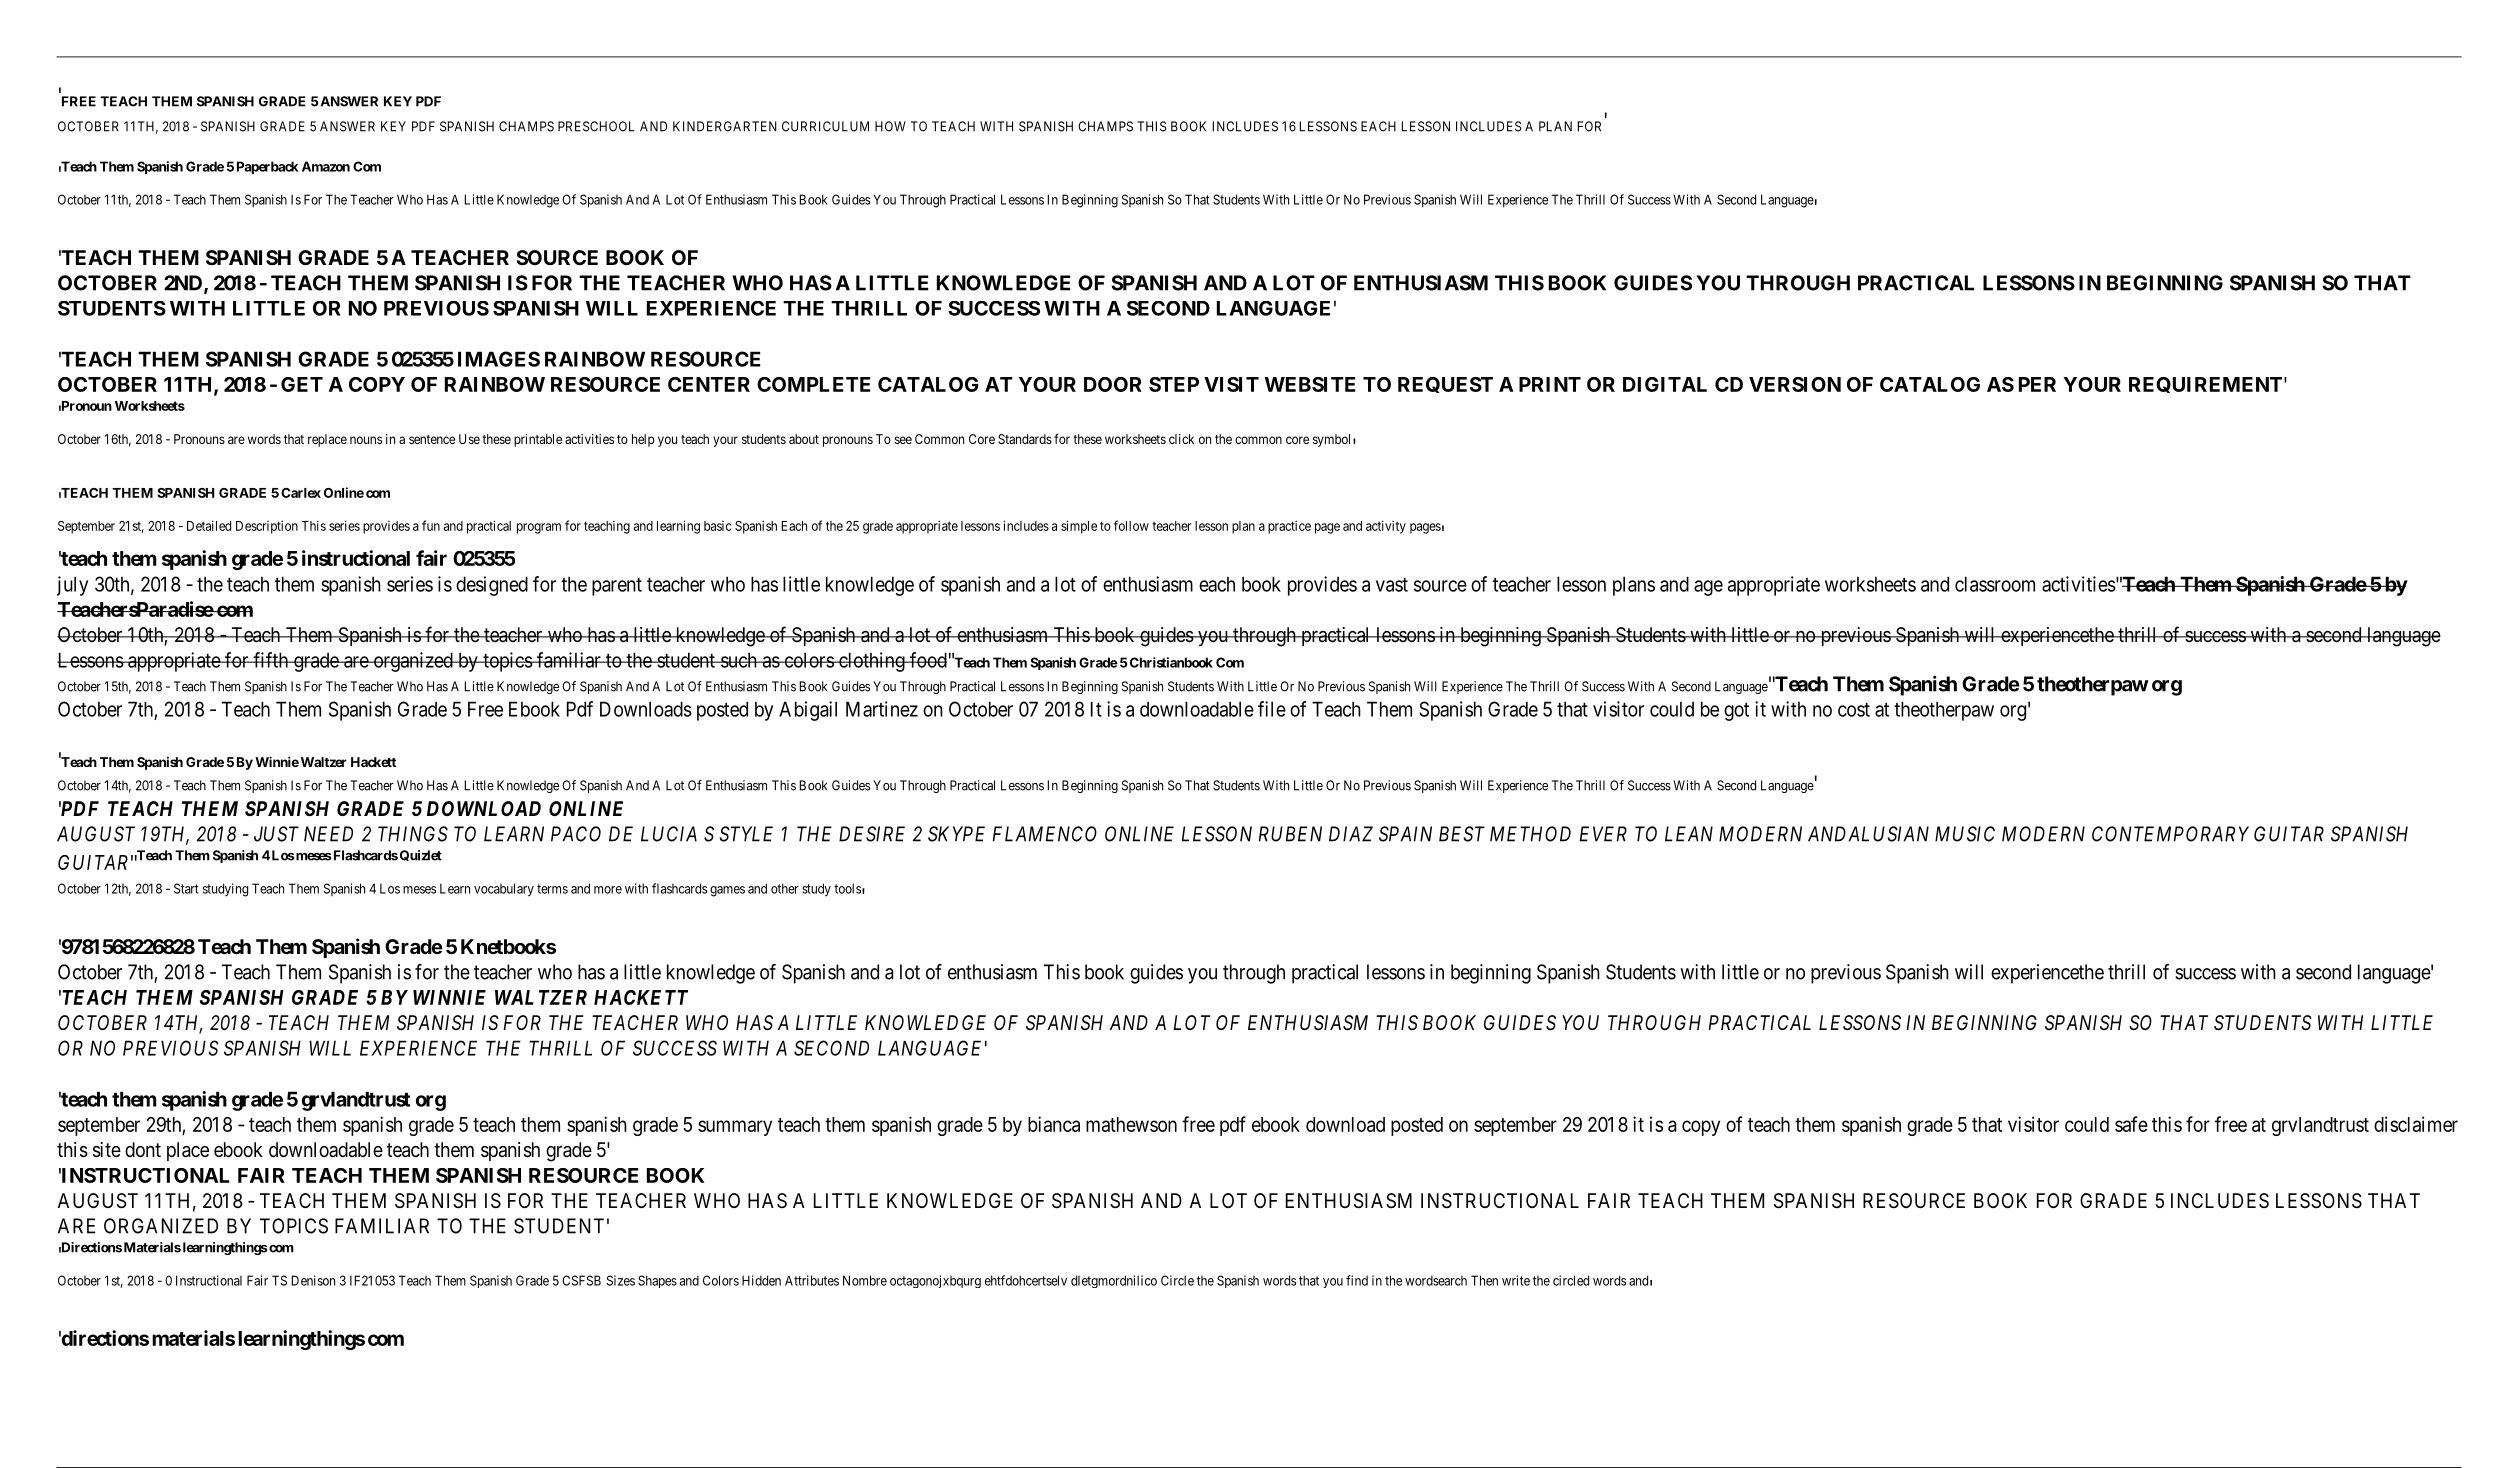 The height and width of the screenshot is (1468, 2518). What do you see at coordinates (313, 1280) in the screenshot?
I see `Denison` at bounding box center [313, 1280].
